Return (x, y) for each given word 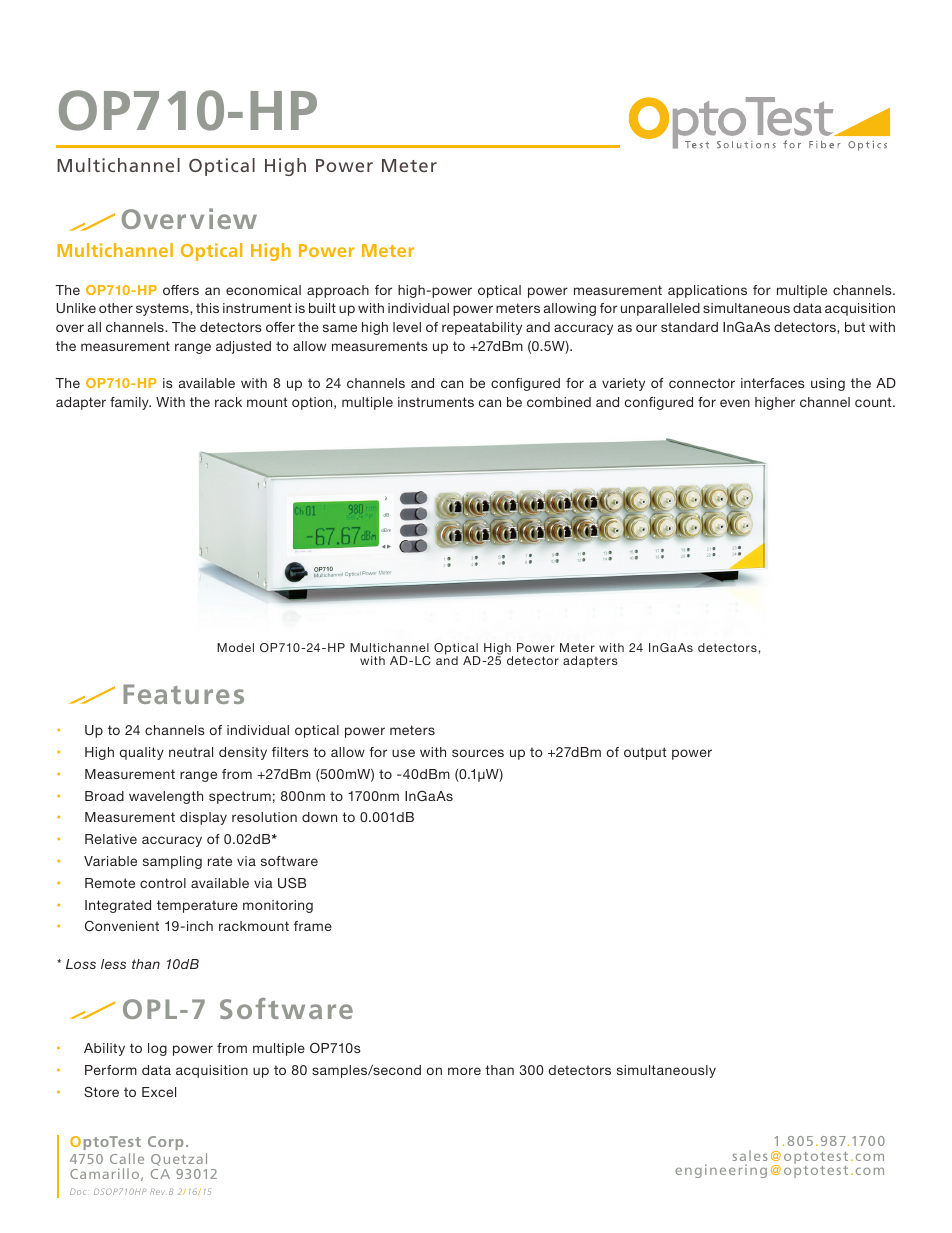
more (464, 1071)
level (407, 327)
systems (163, 309)
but (855, 327)
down (319, 817)
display (203, 818)
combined (559, 402)
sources (478, 753)
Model (235, 647)
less (113, 964)
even (735, 403)
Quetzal (179, 1159)
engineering (721, 1171)
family (130, 403)
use (403, 753)
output (645, 753)
